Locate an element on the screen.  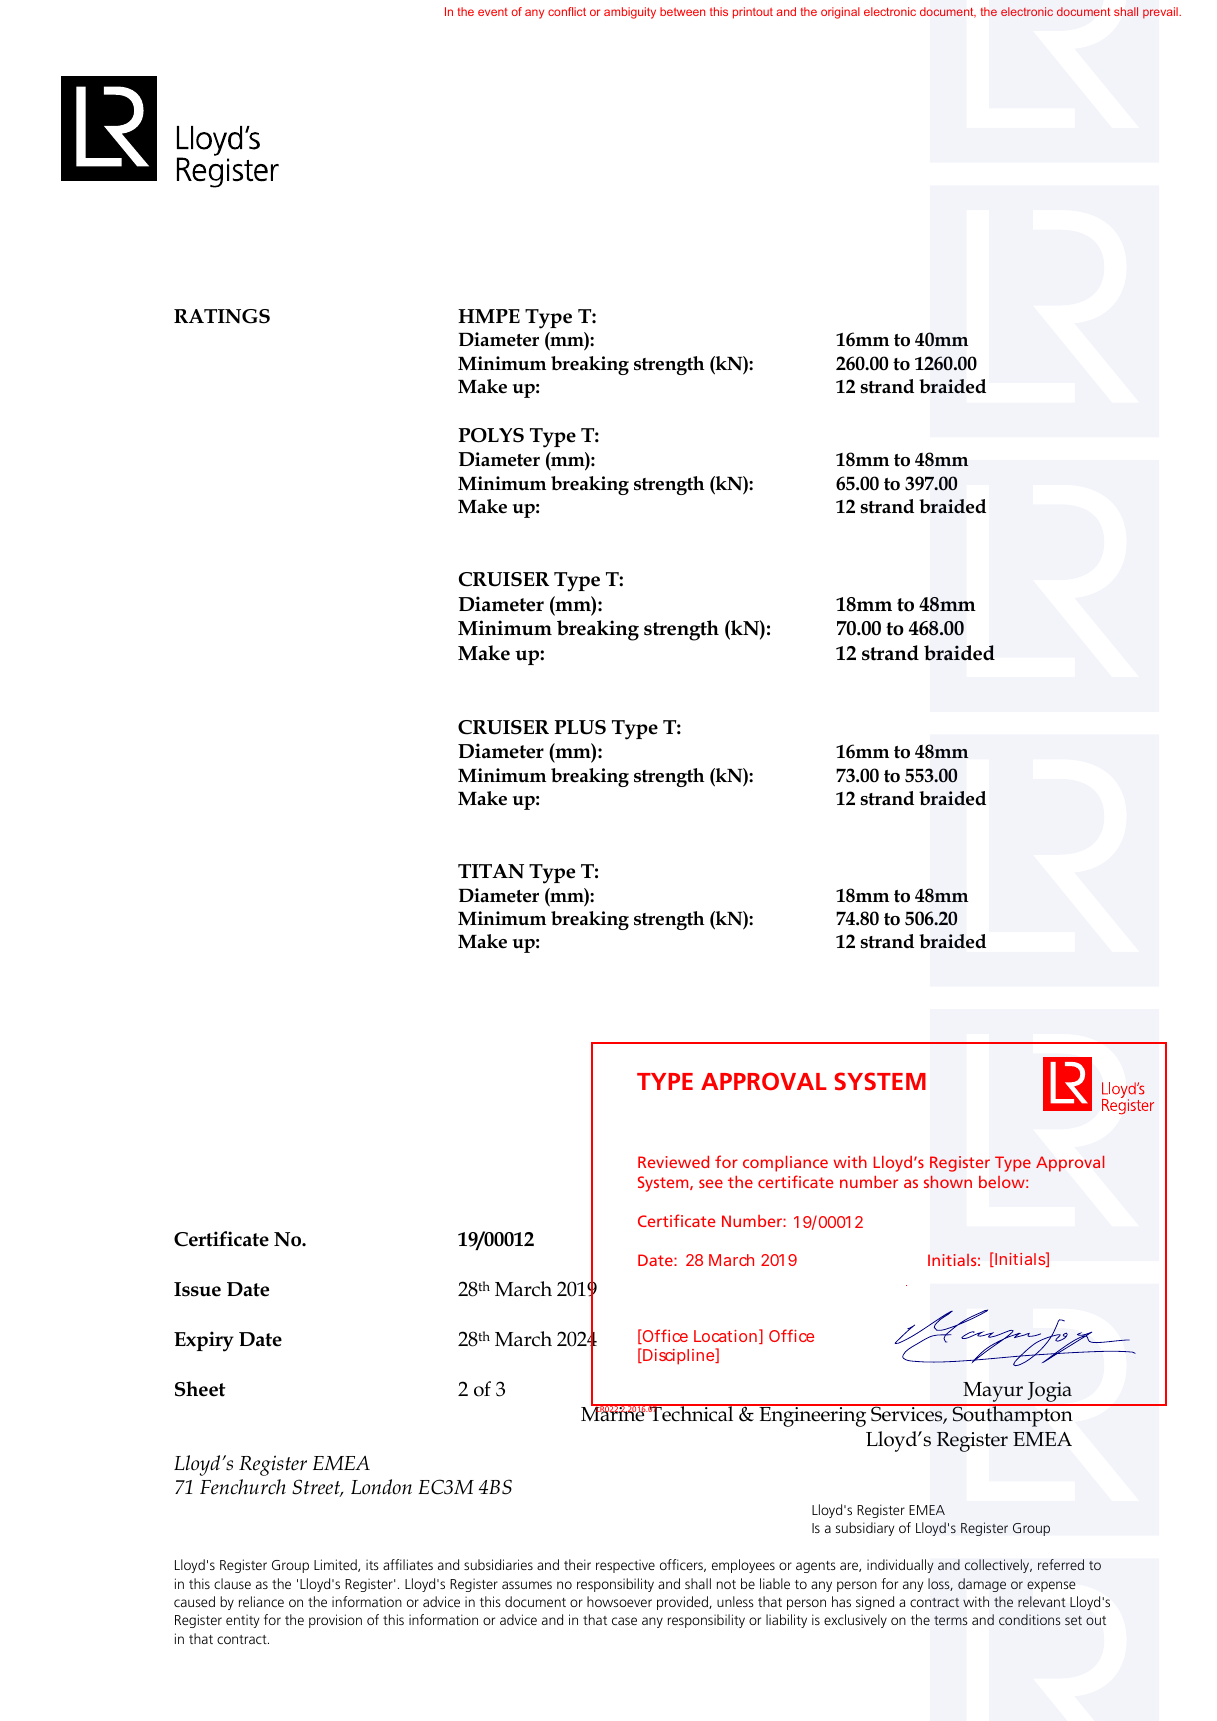
prevail is located at coordinates (1161, 13).
